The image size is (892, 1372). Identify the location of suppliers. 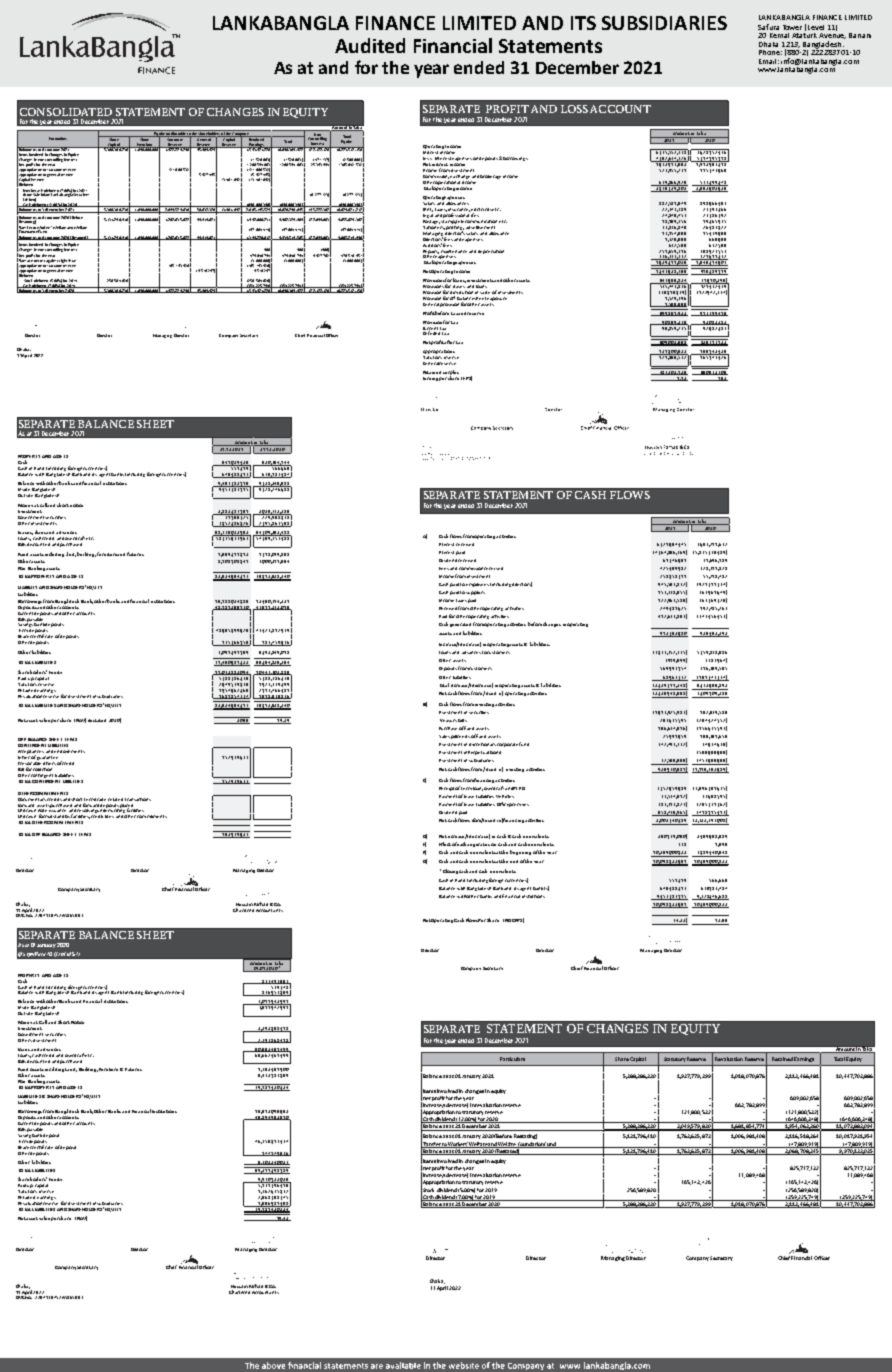
(475, 593).
